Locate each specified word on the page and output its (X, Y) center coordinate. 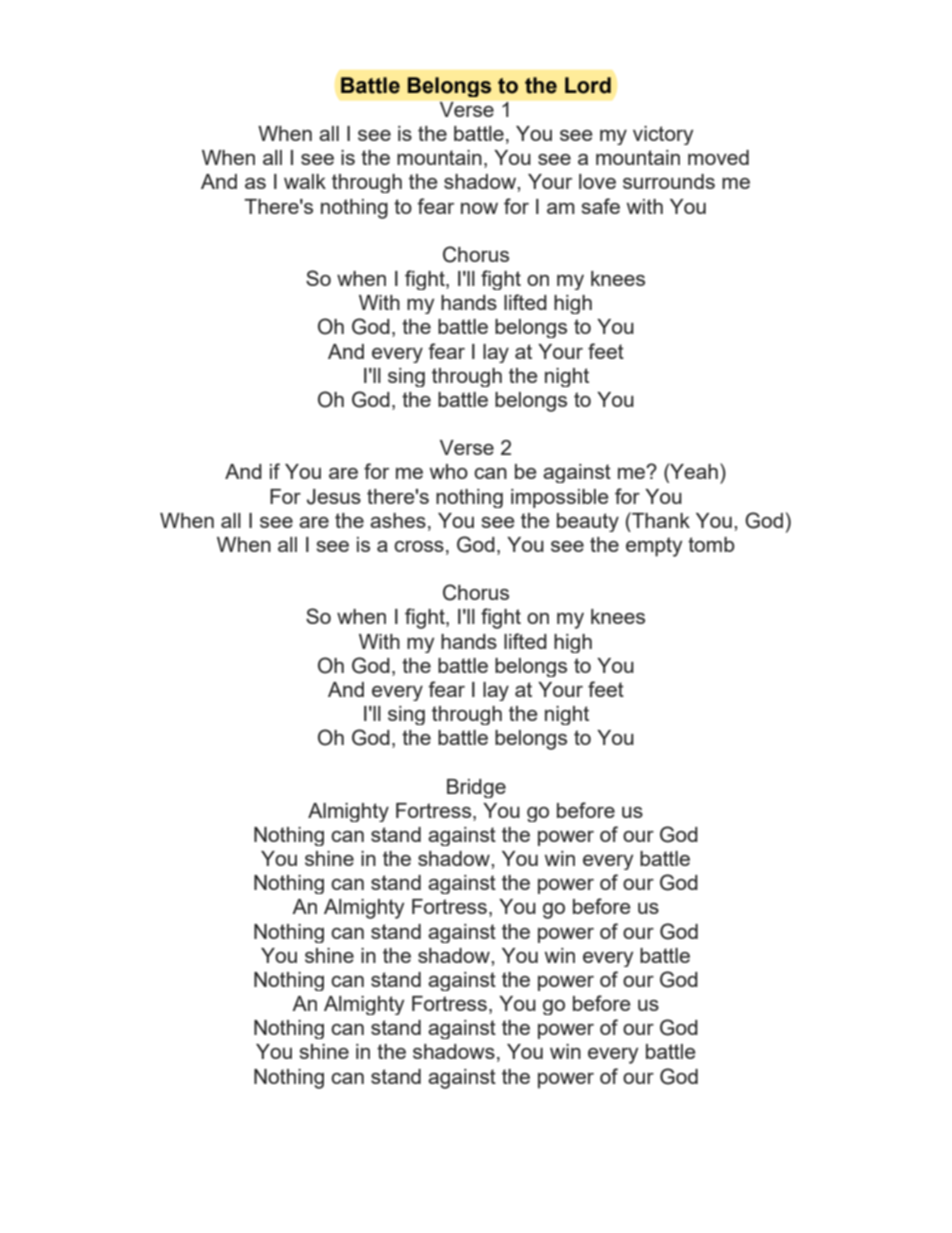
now (479, 208)
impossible (559, 498)
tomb (711, 544)
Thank (660, 520)
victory (663, 135)
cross (419, 546)
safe (600, 206)
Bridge (476, 788)
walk (305, 181)
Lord (588, 85)
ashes (398, 520)
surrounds (669, 181)
